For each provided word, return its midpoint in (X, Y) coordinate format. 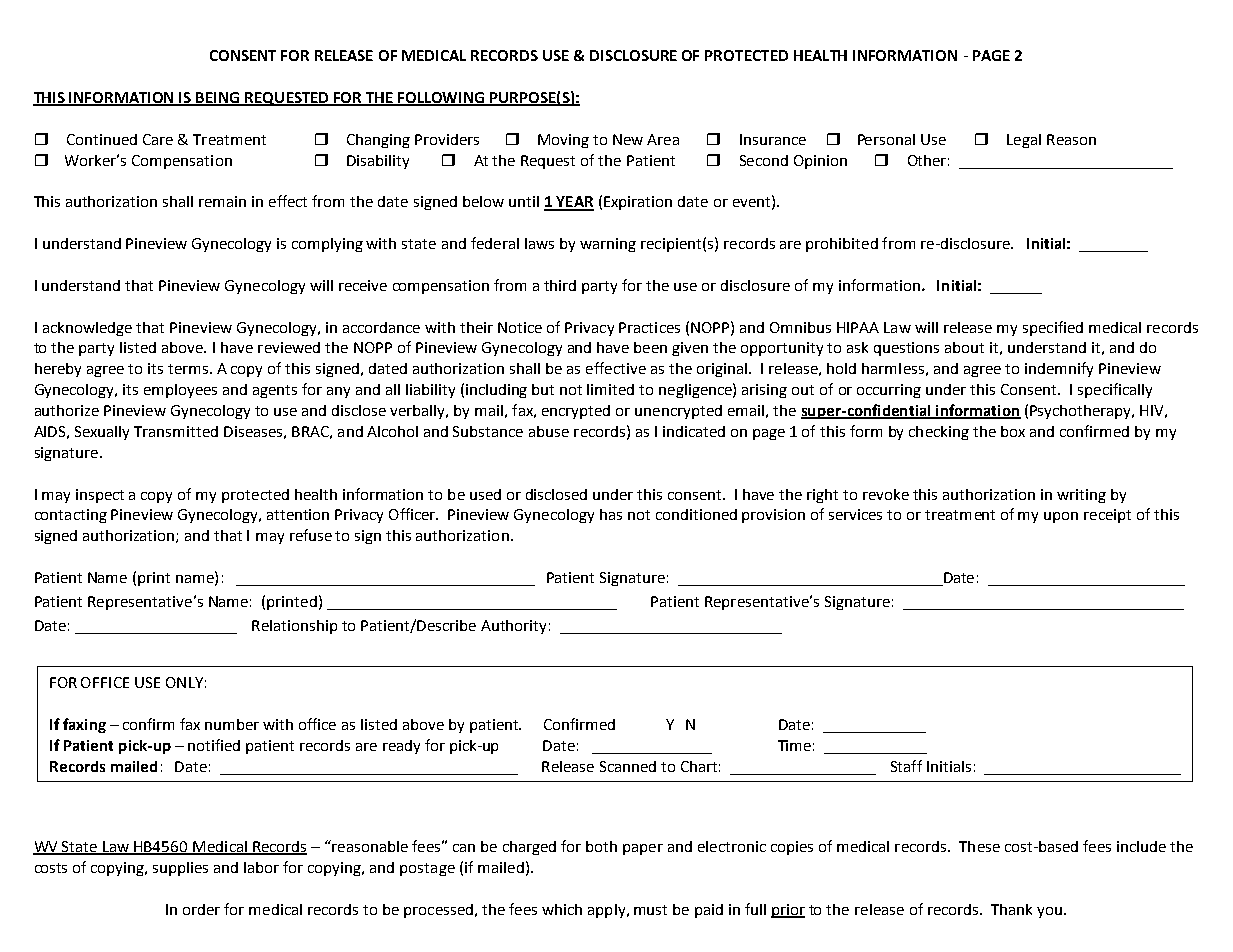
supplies (180, 869)
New (628, 139)
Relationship (294, 627)
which (562, 909)
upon (1061, 517)
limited (610, 389)
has (611, 514)
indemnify (1059, 369)
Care (158, 139)
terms (188, 369)
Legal (1024, 141)
